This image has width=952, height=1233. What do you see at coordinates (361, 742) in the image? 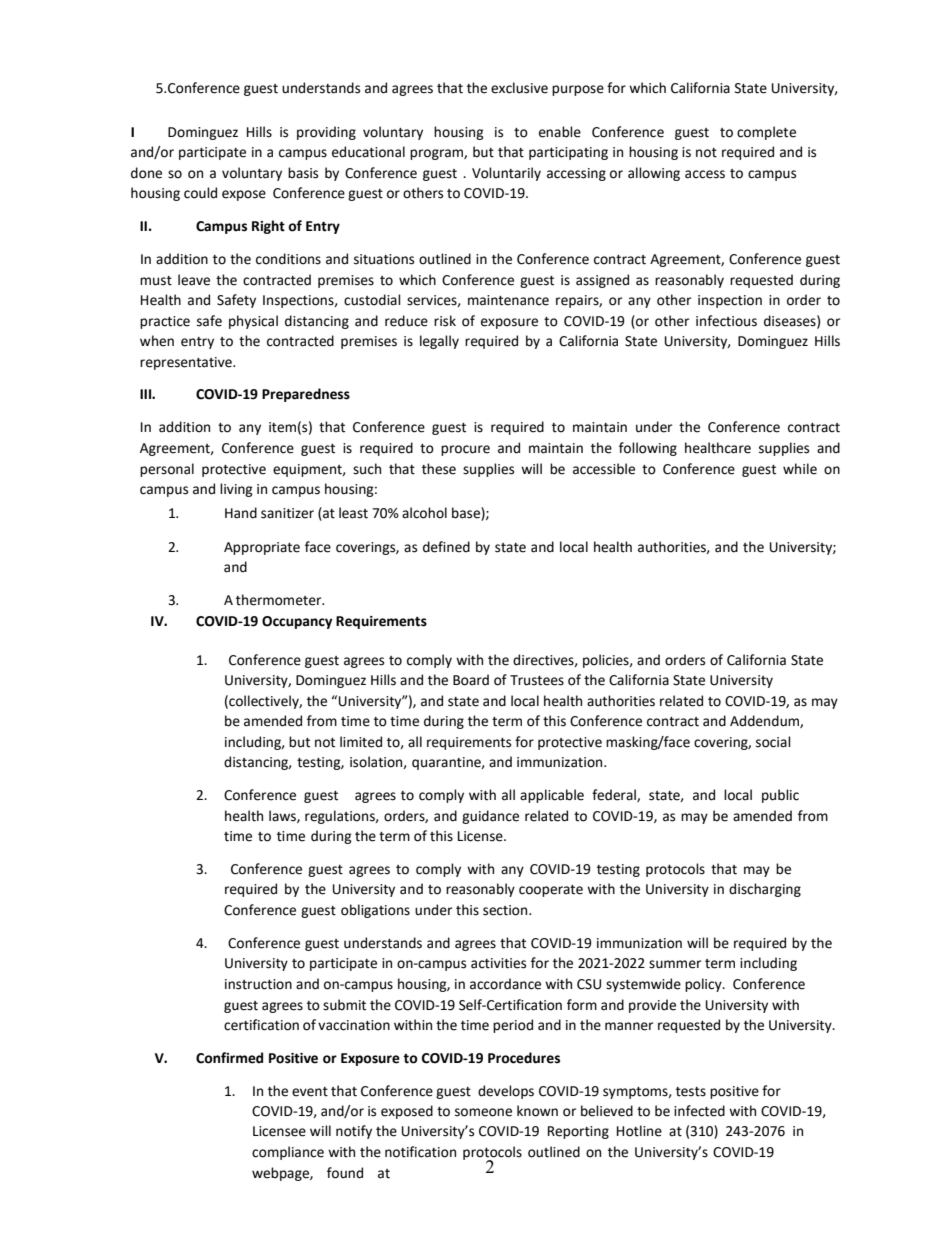
I see `limited` at bounding box center [361, 742].
